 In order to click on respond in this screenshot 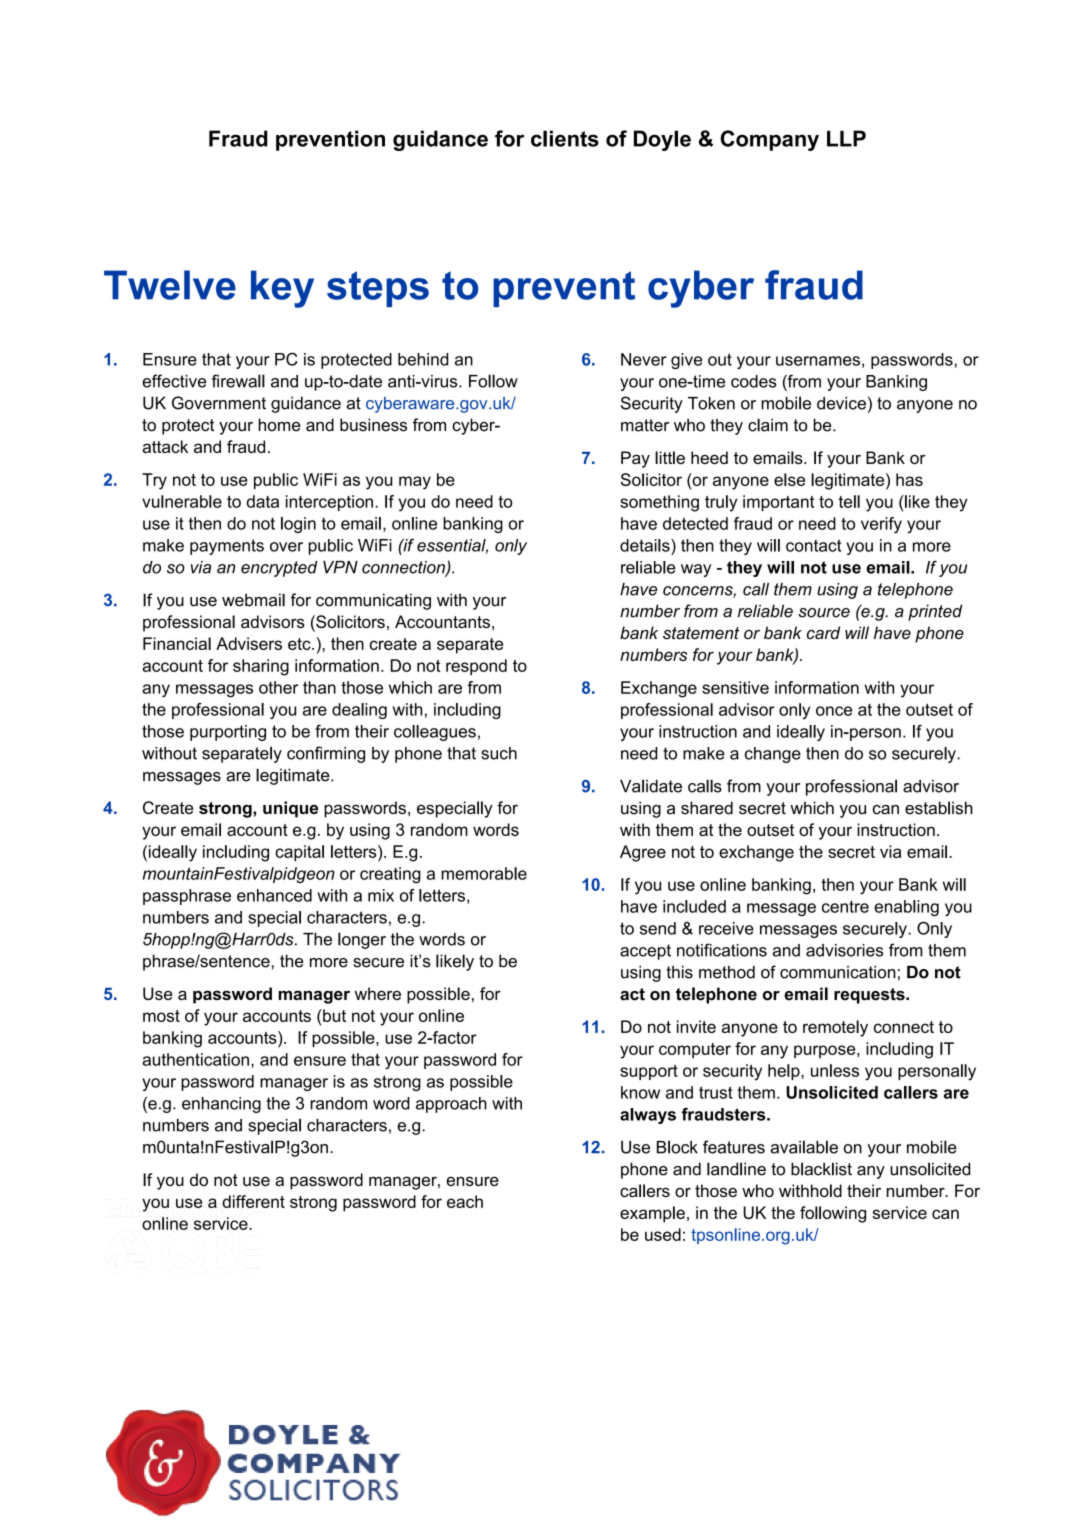, I will do `click(476, 667)`.
